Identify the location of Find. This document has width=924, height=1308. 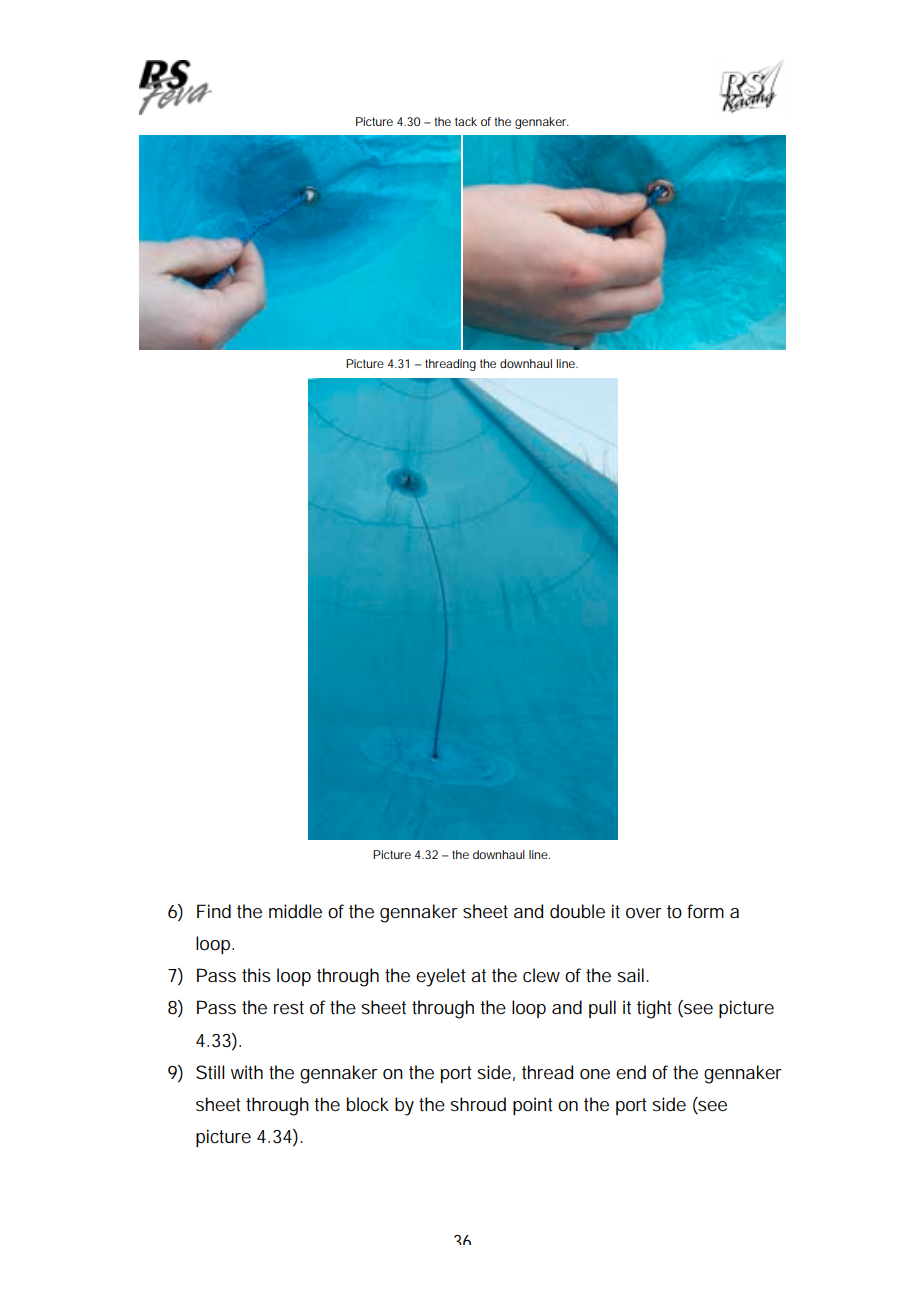
(214, 911).
